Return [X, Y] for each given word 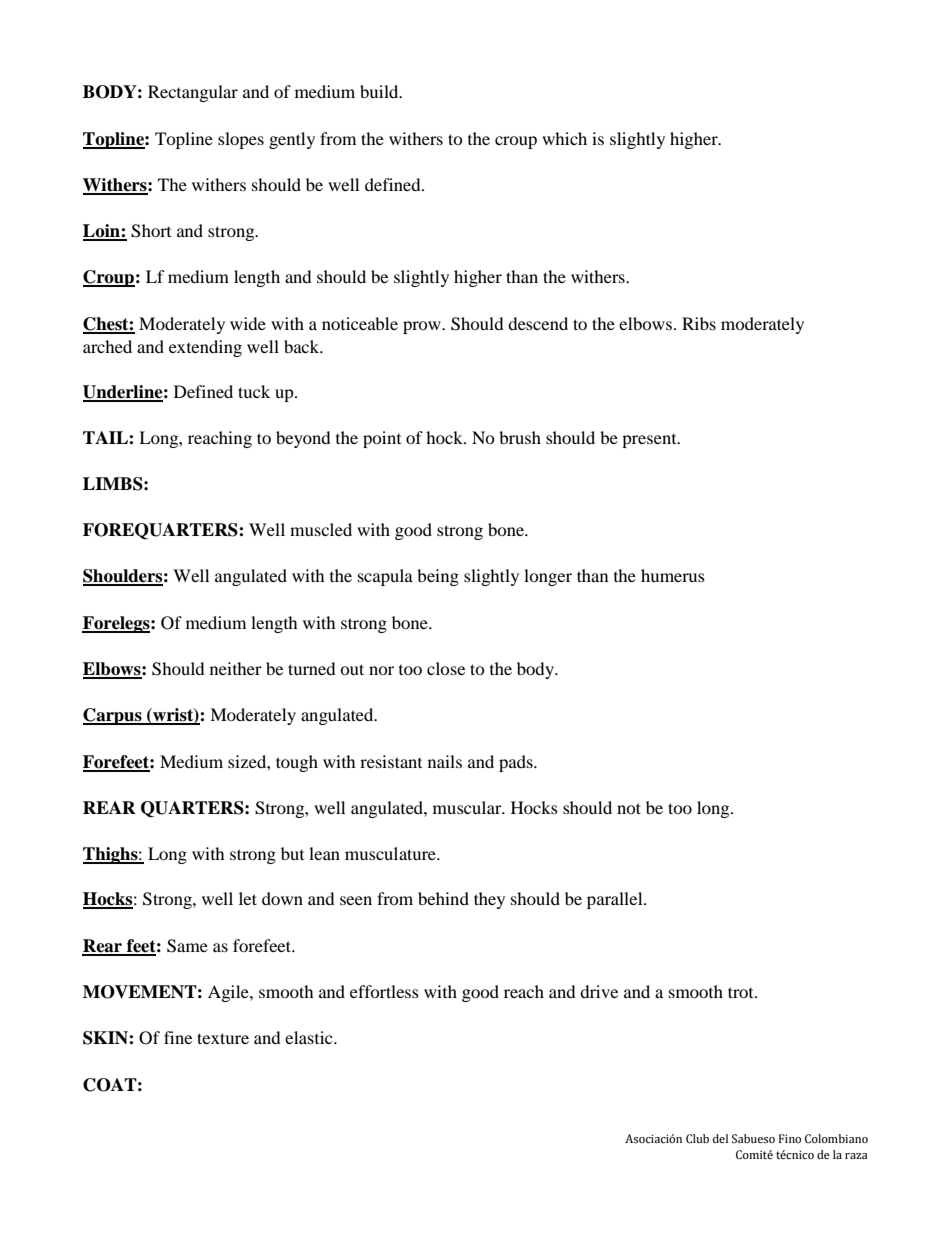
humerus [673, 575]
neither [236, 668]
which [564, 138]
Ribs [699, 323]
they [489, 900]
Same [187, 946]
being [438, 577]
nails [445, 761]
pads [517, 763]
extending [205, 348]
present [650, 441]
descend [538, 323]
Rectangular [193, 93]
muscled [321, 529]
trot [742, 992]
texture [223, 1038]
